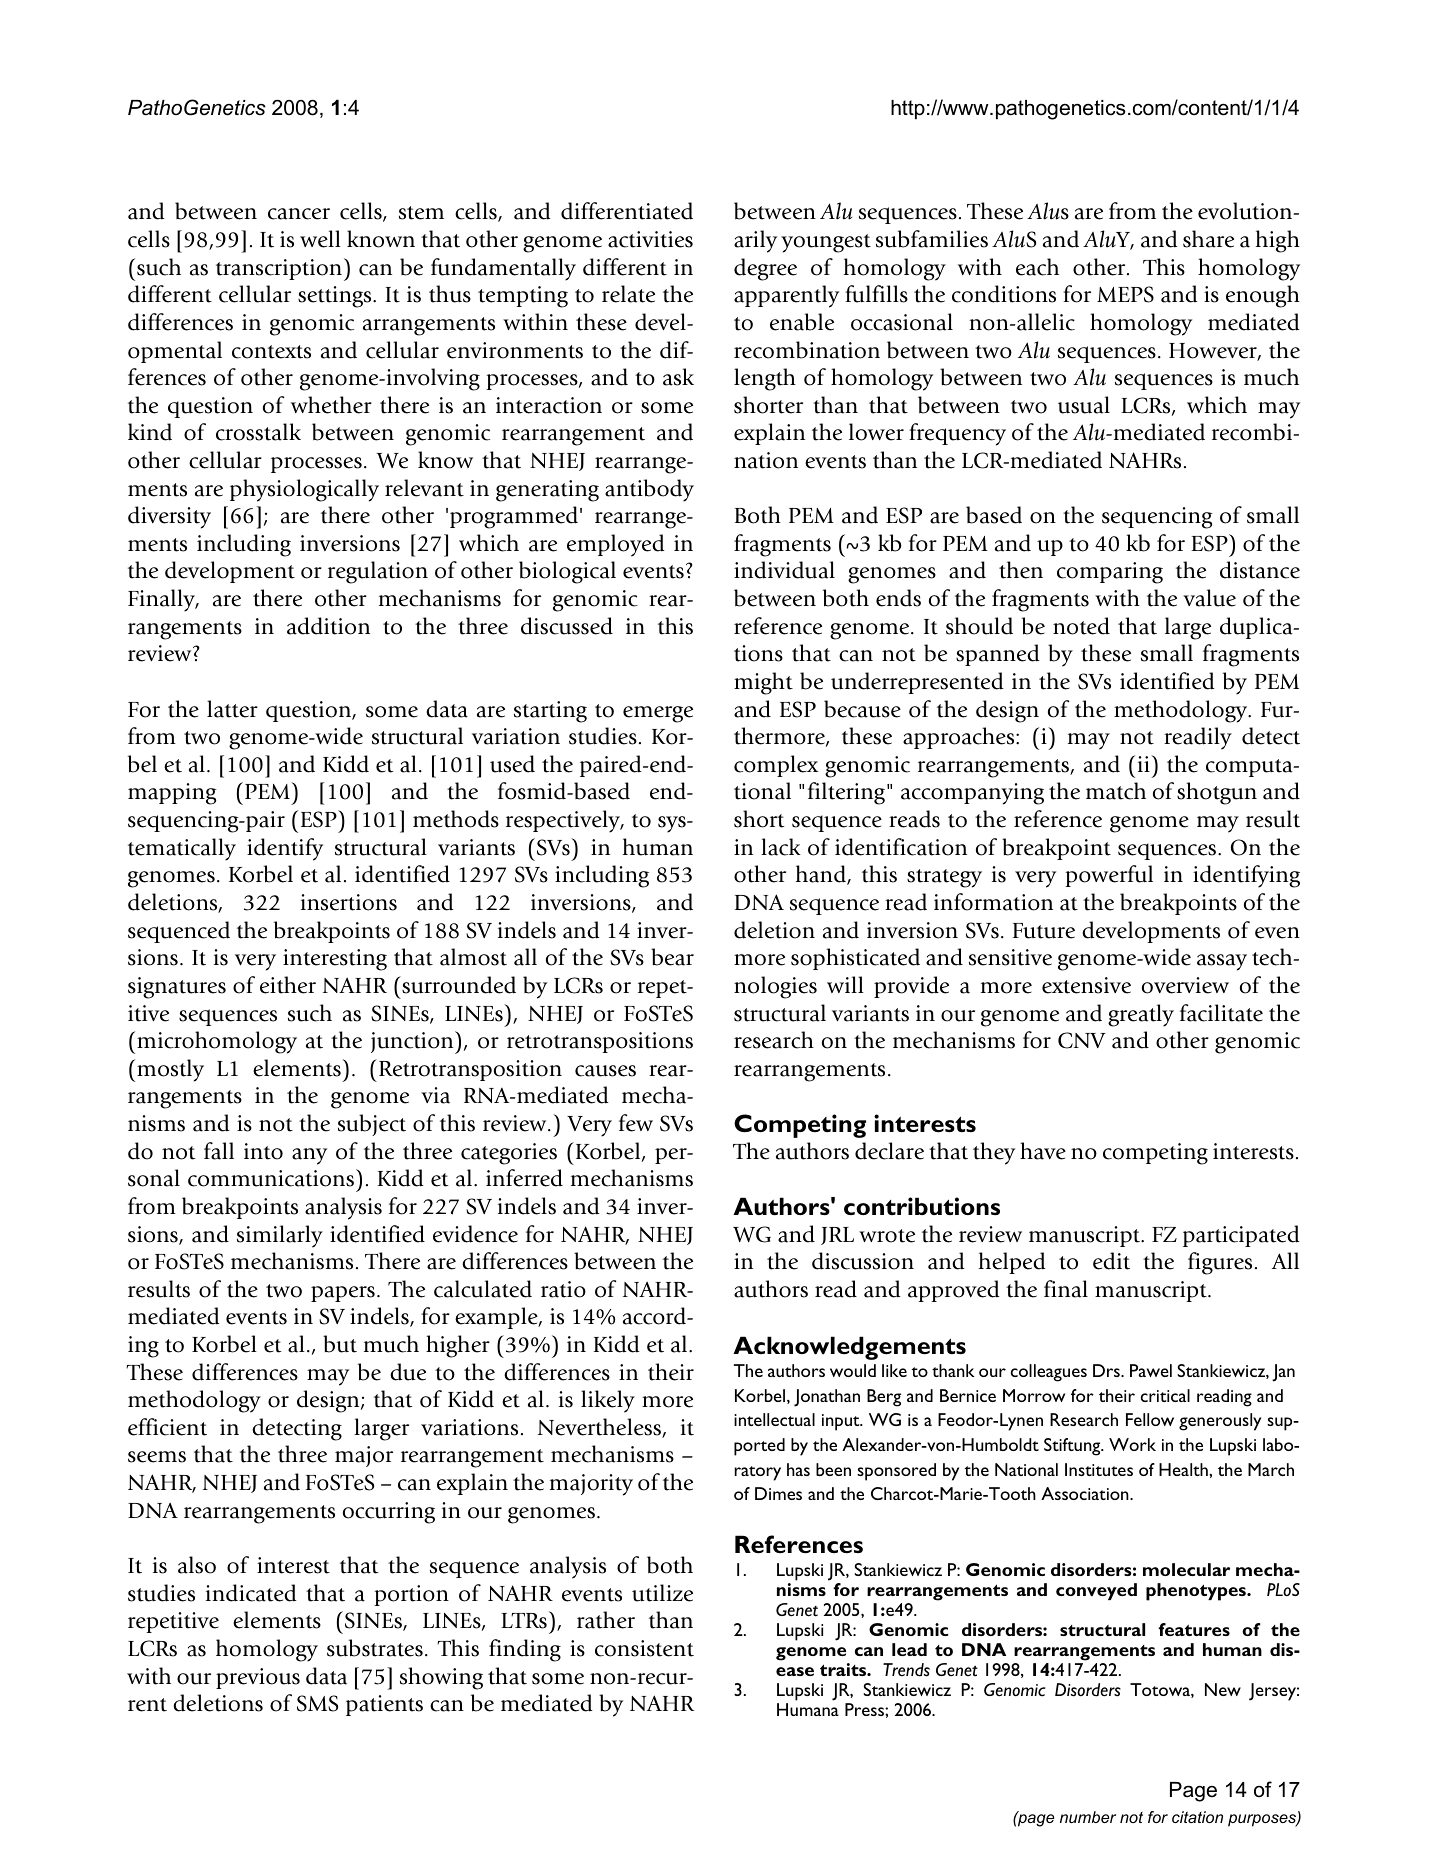  What do you see at coordinates (258, 1678) in the screenshot?
I see `previous` at bounding box center [258, 1678].
